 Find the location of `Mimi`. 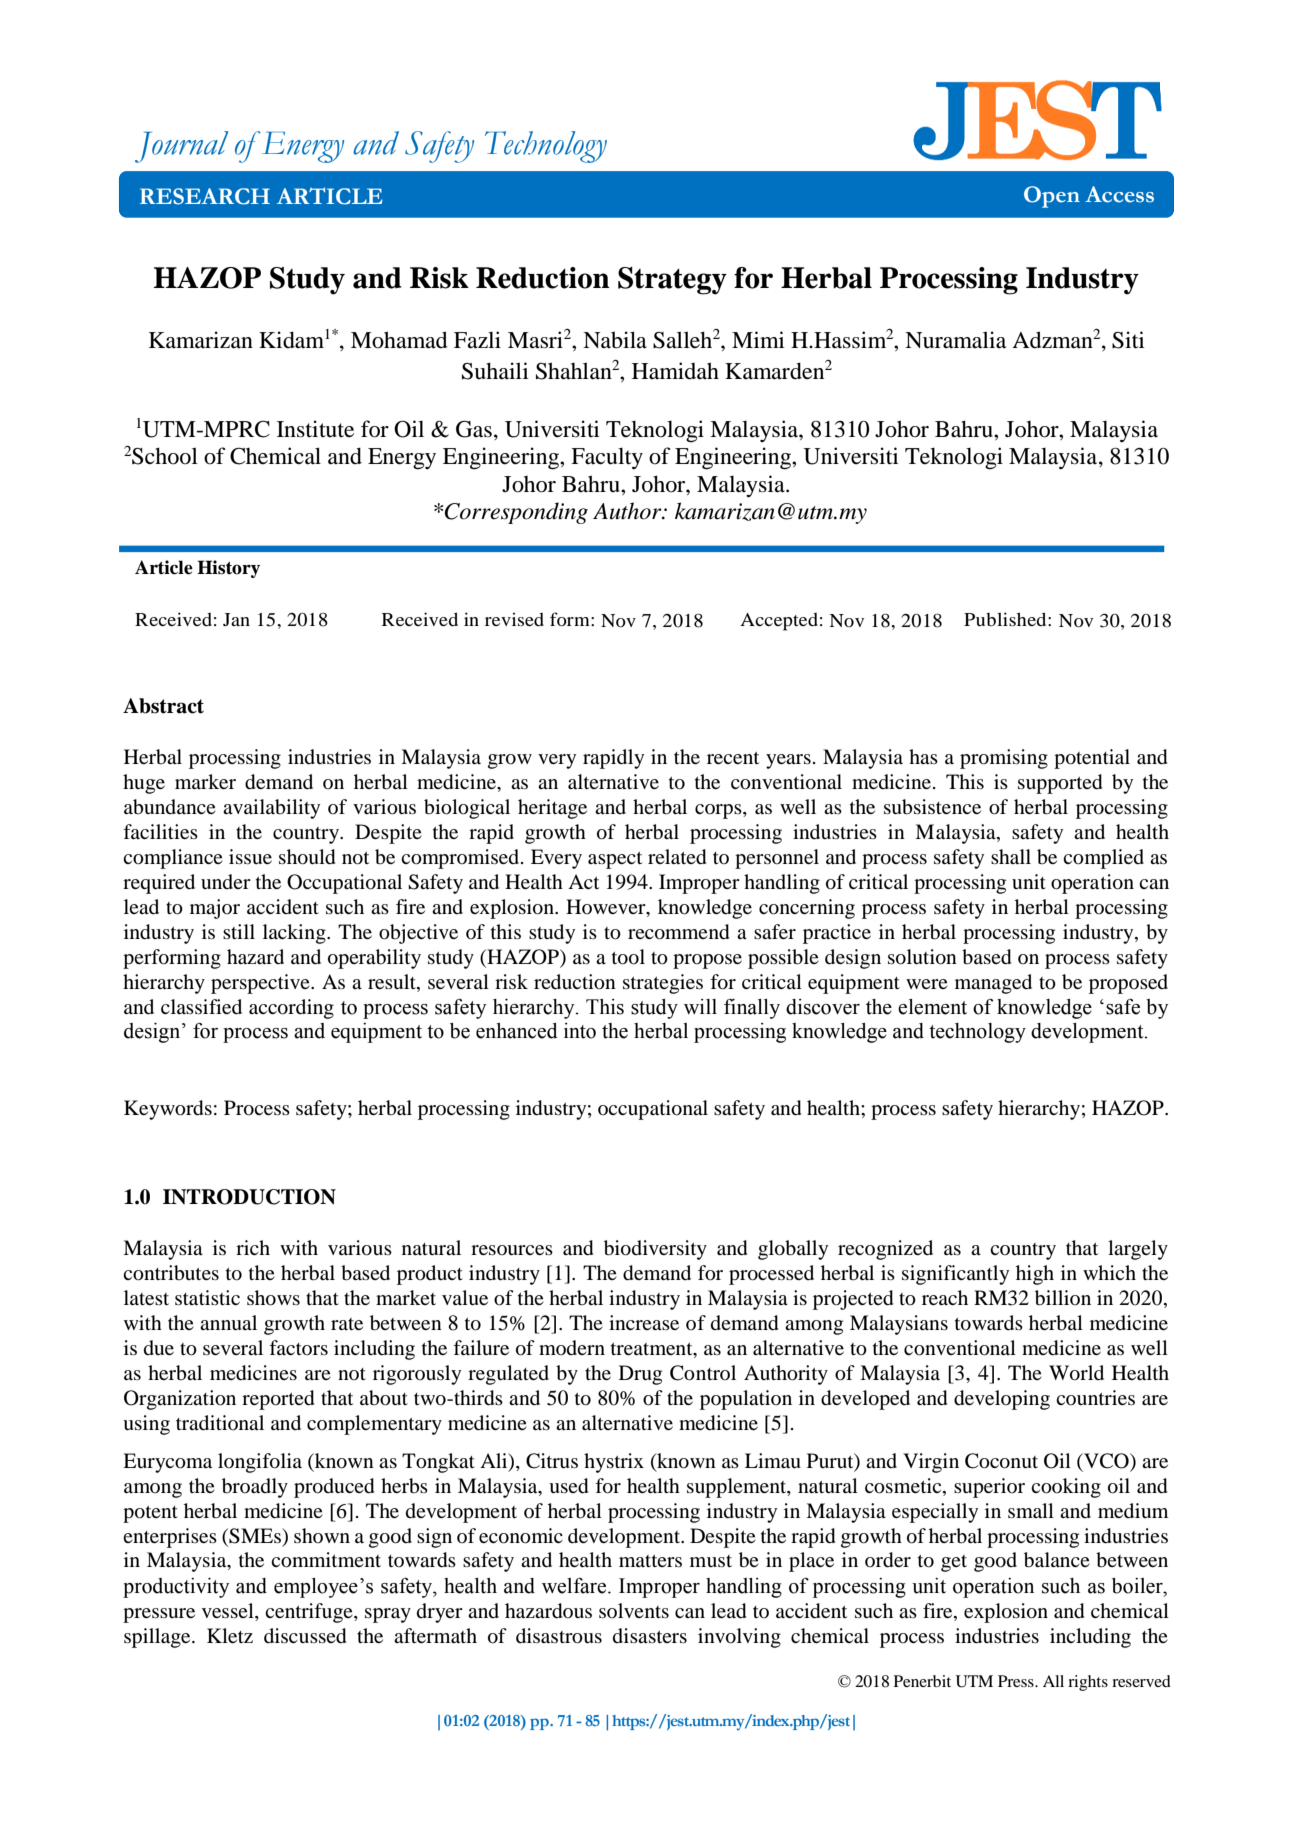

Mimi is located at coordinates (758, 339).
